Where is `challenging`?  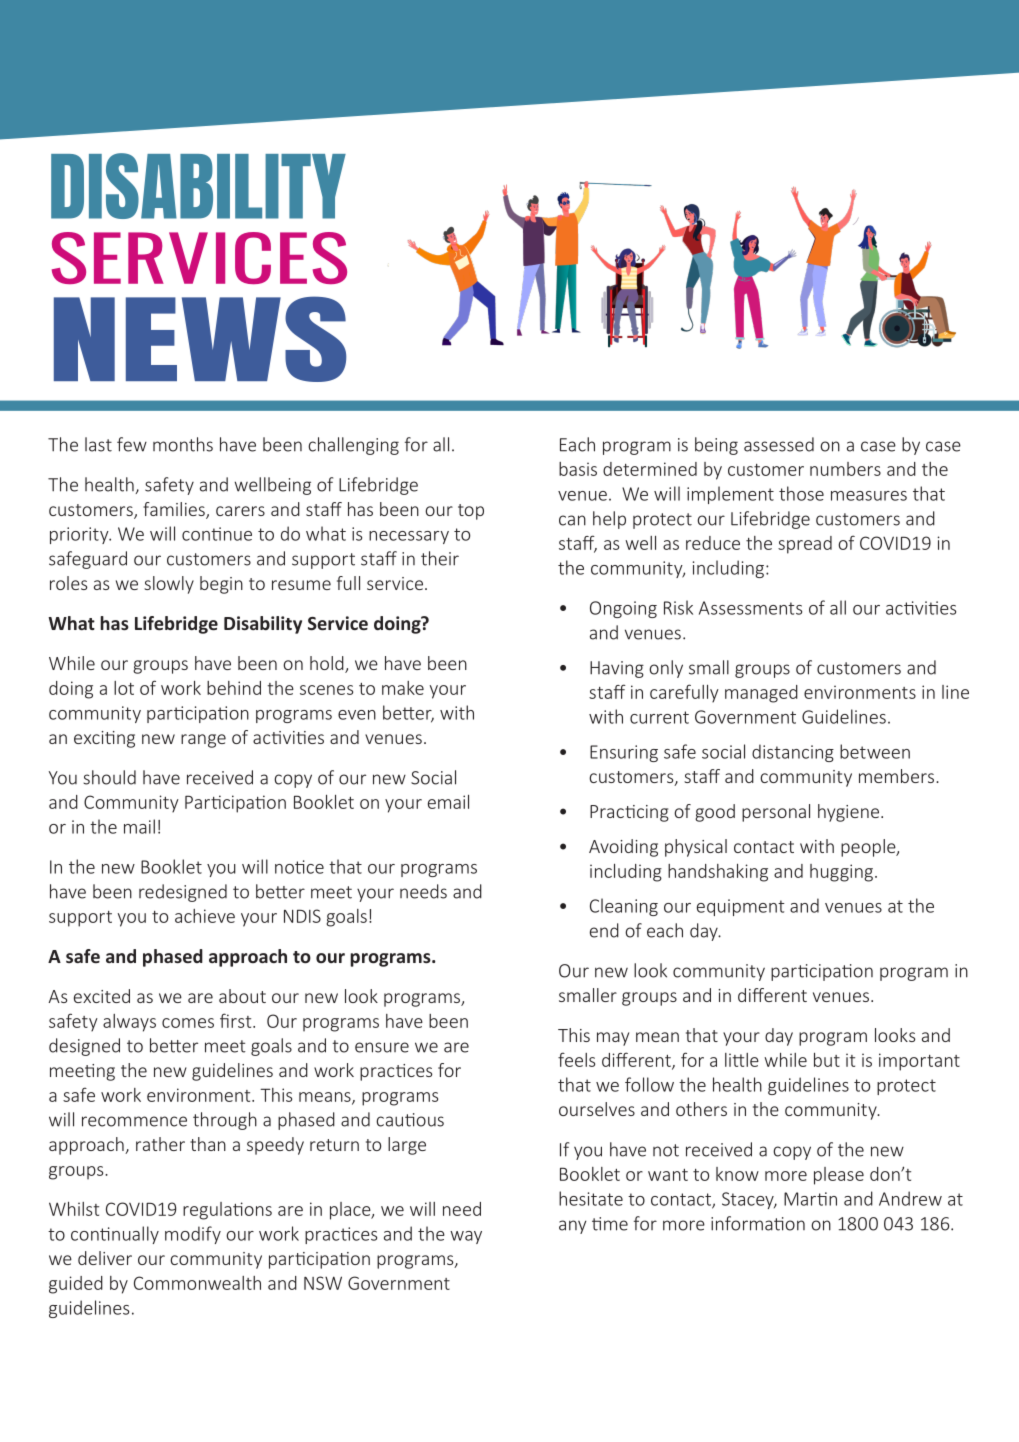 challenging is located at coordinates (353, 446).
